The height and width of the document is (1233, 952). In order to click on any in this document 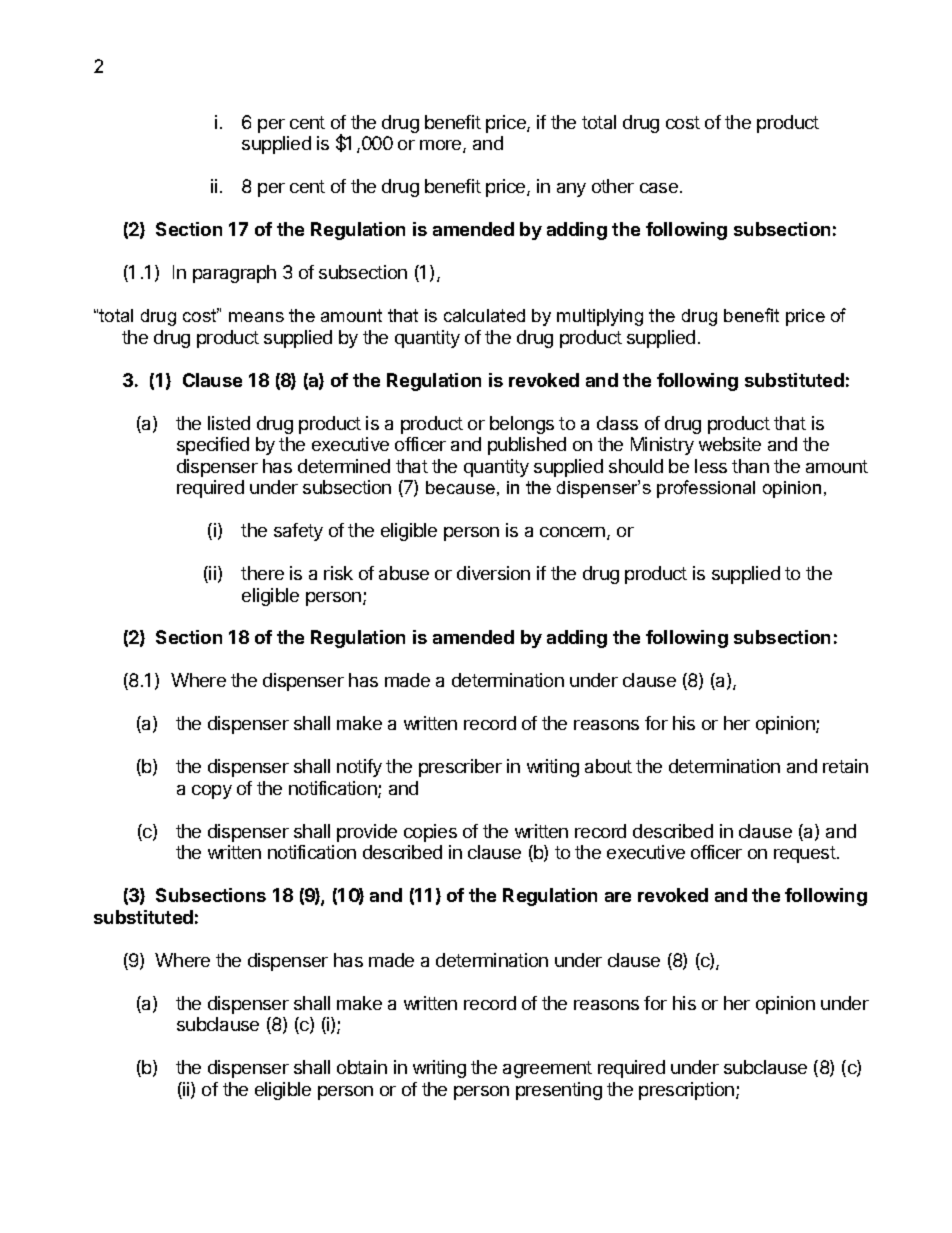, I will do `click(571, 190)`.
